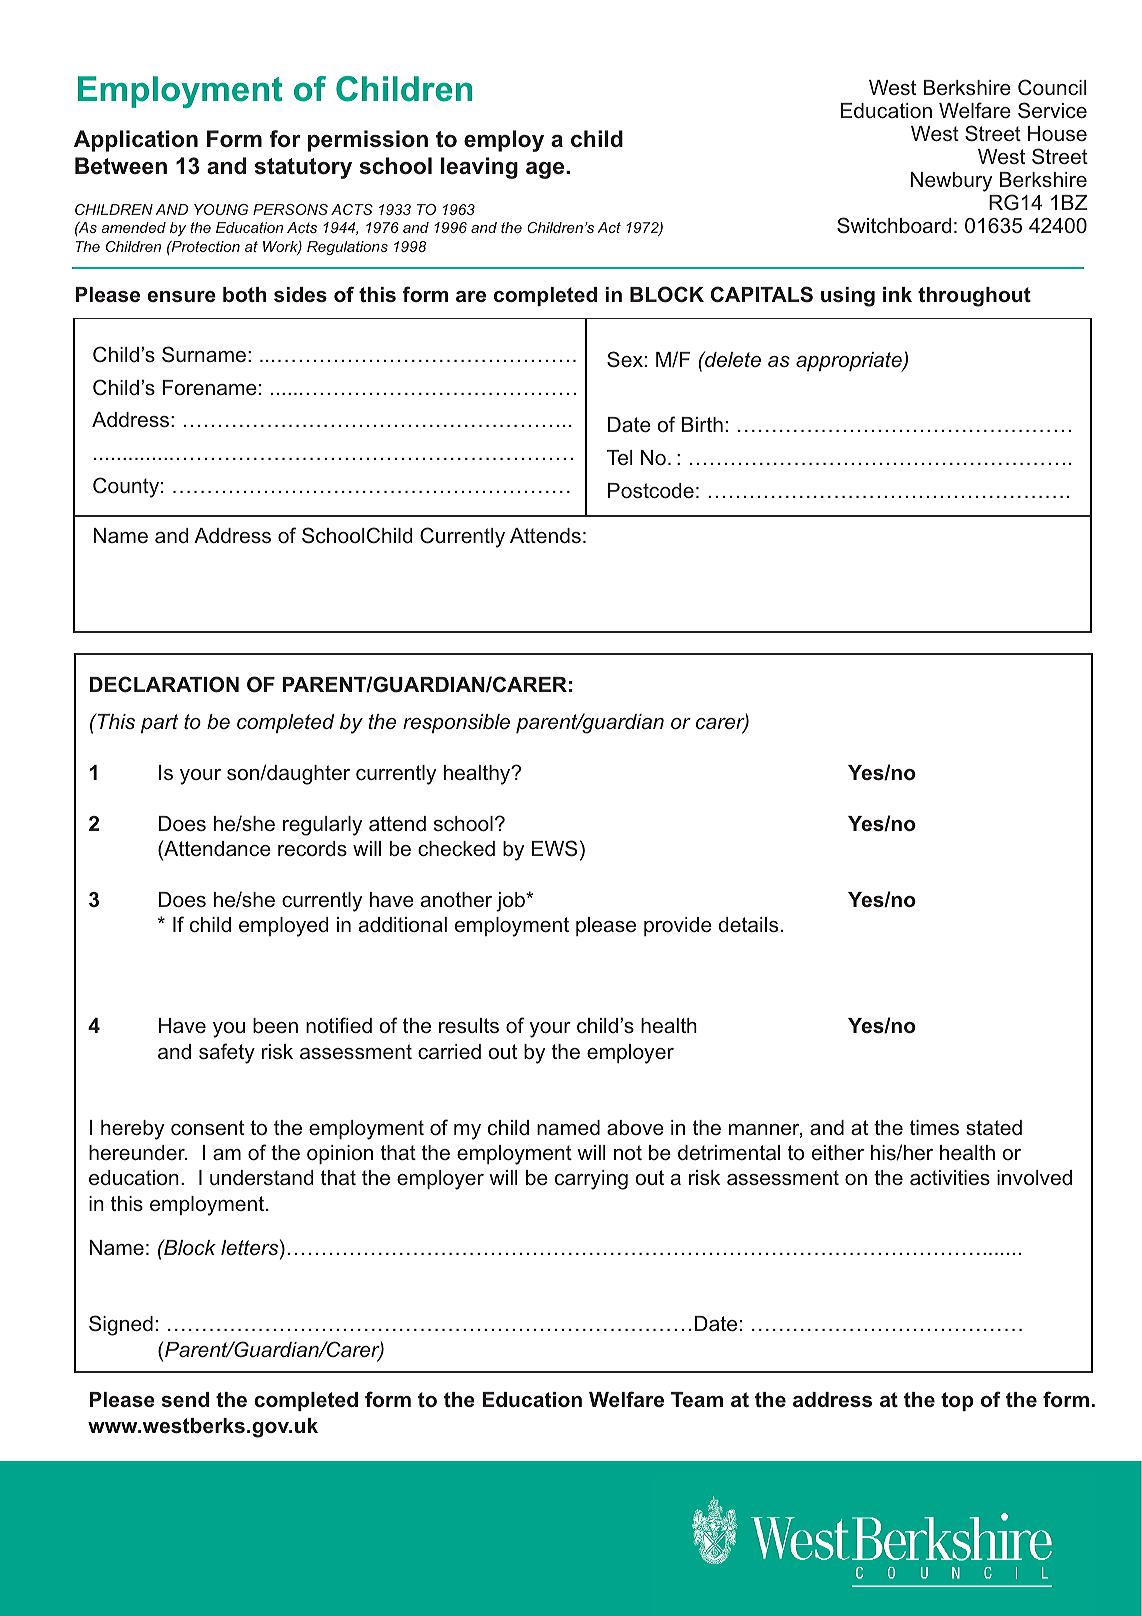 The width and height of the screenshot is (1142, 1616). What do you see at coordinates (678, 926) in the screenshot?
I see `provide` at bounding box center [678, 926].
